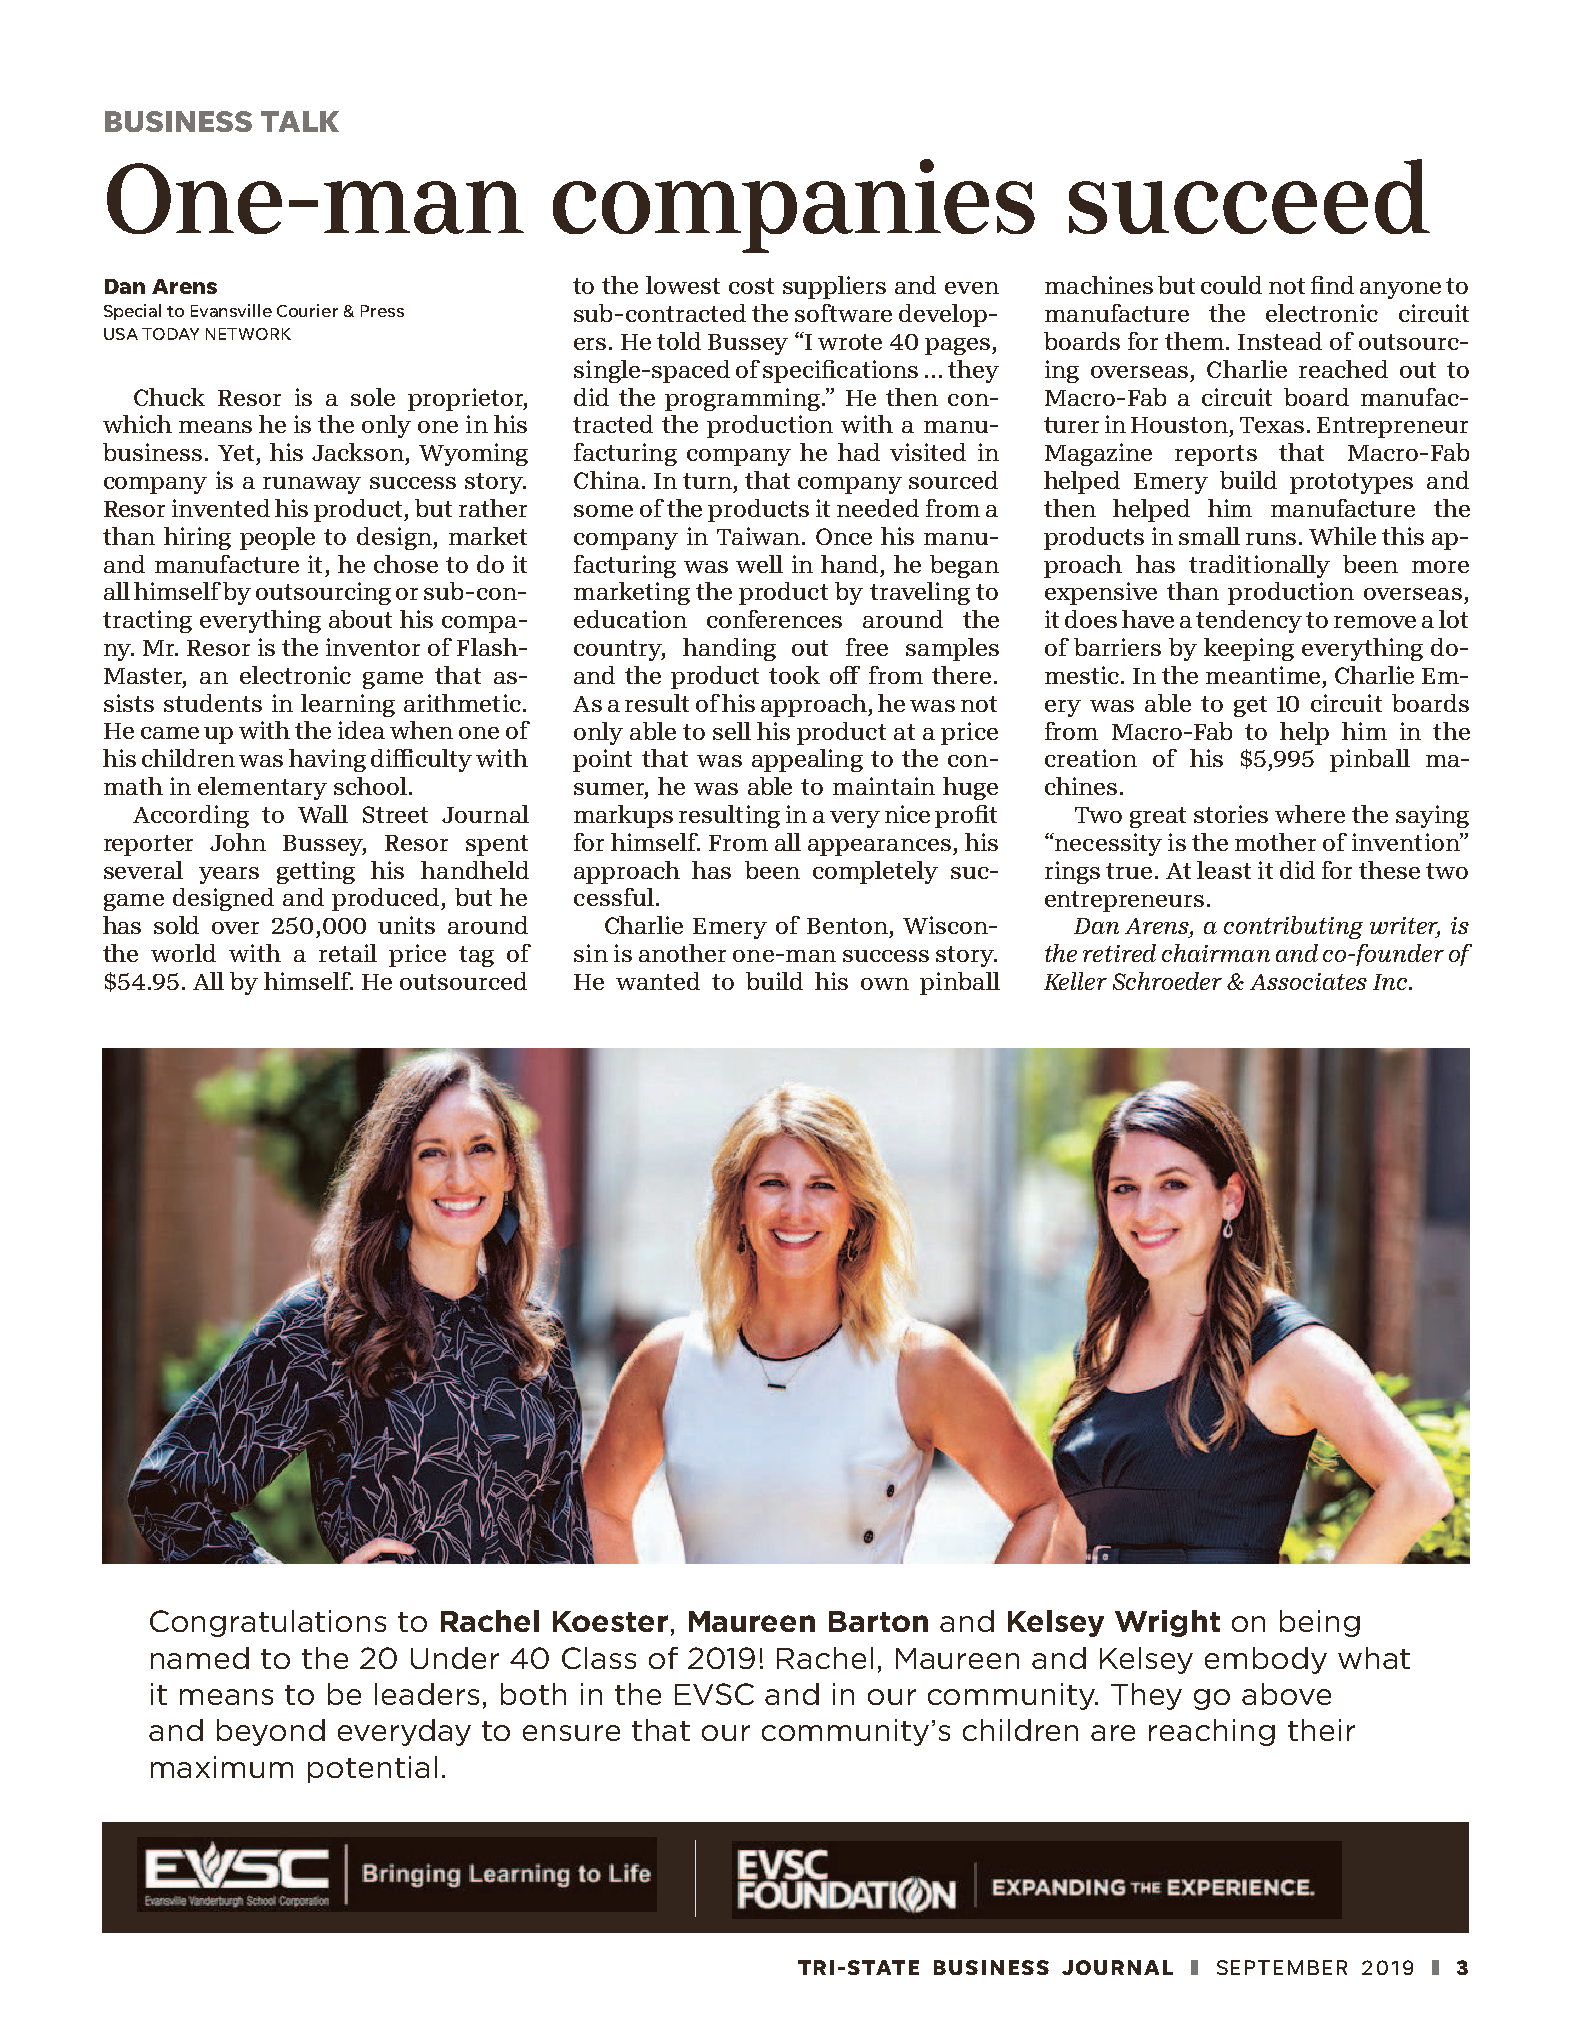 Image resolution: width=1571 pixels, height=2026 pixels. Describe the element at coordinates (348, 953) in the screenshot. I see `retail` at that location.
